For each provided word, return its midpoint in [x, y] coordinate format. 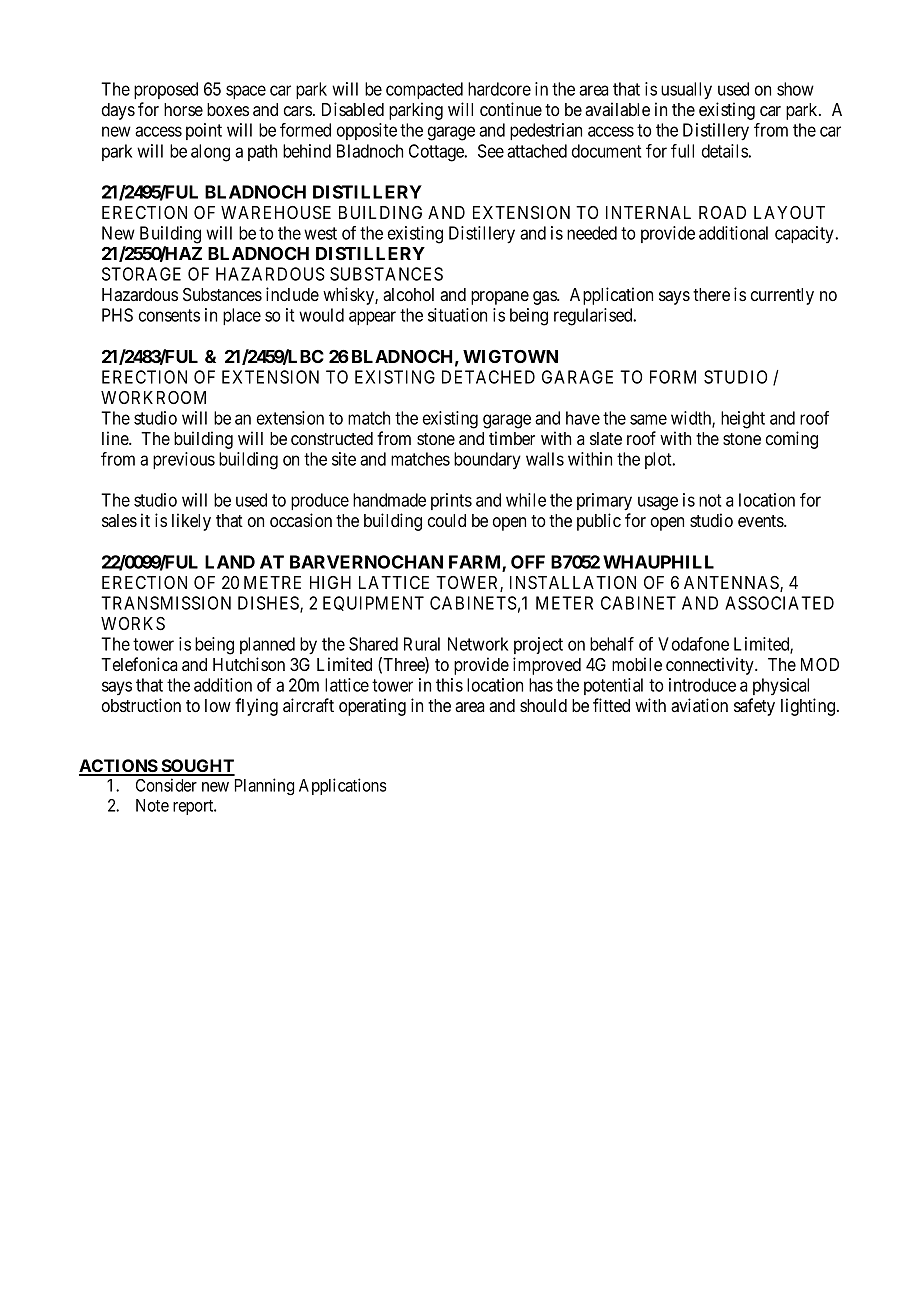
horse [183, 109]
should [543, 705]
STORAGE [141, 274]
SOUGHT [197, 767]
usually [686, 90]
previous [184, 460]
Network [478, 644]
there [711, 294]
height [743, 420]
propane [500, 298]
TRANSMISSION [166, 603]
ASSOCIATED [779, 603]
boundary [487, 460]
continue [511, 109]
